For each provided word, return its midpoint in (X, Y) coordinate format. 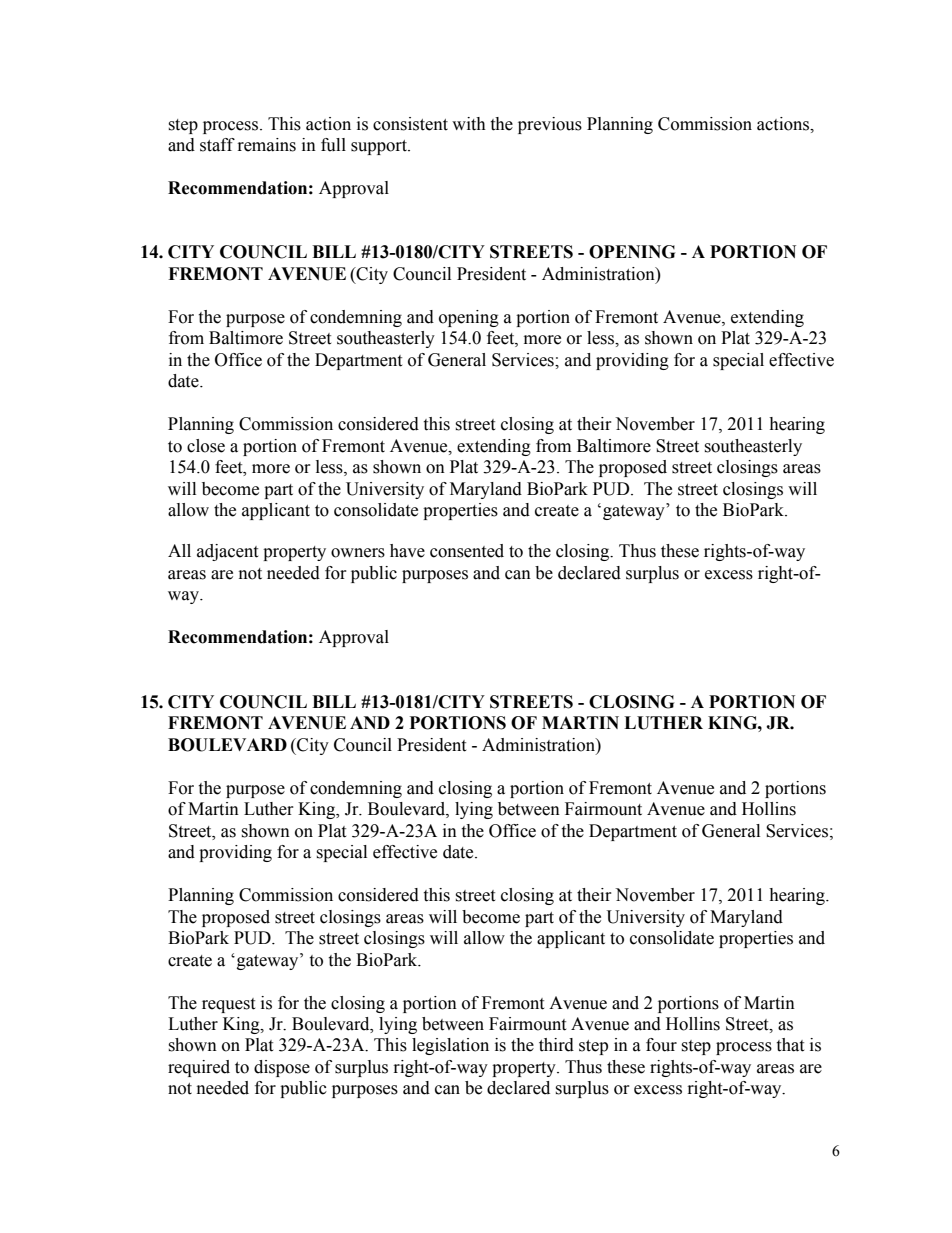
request (228, 1005)
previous (550, 125)
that (790, 1045)
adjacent (227, 552)
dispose (282, 1068)
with (469, 124)
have (407, 551)
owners (358, 553)
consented (467, 551)
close (206, 446)
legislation (450, 1046)
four (661, 1045)
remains (267, 145)
